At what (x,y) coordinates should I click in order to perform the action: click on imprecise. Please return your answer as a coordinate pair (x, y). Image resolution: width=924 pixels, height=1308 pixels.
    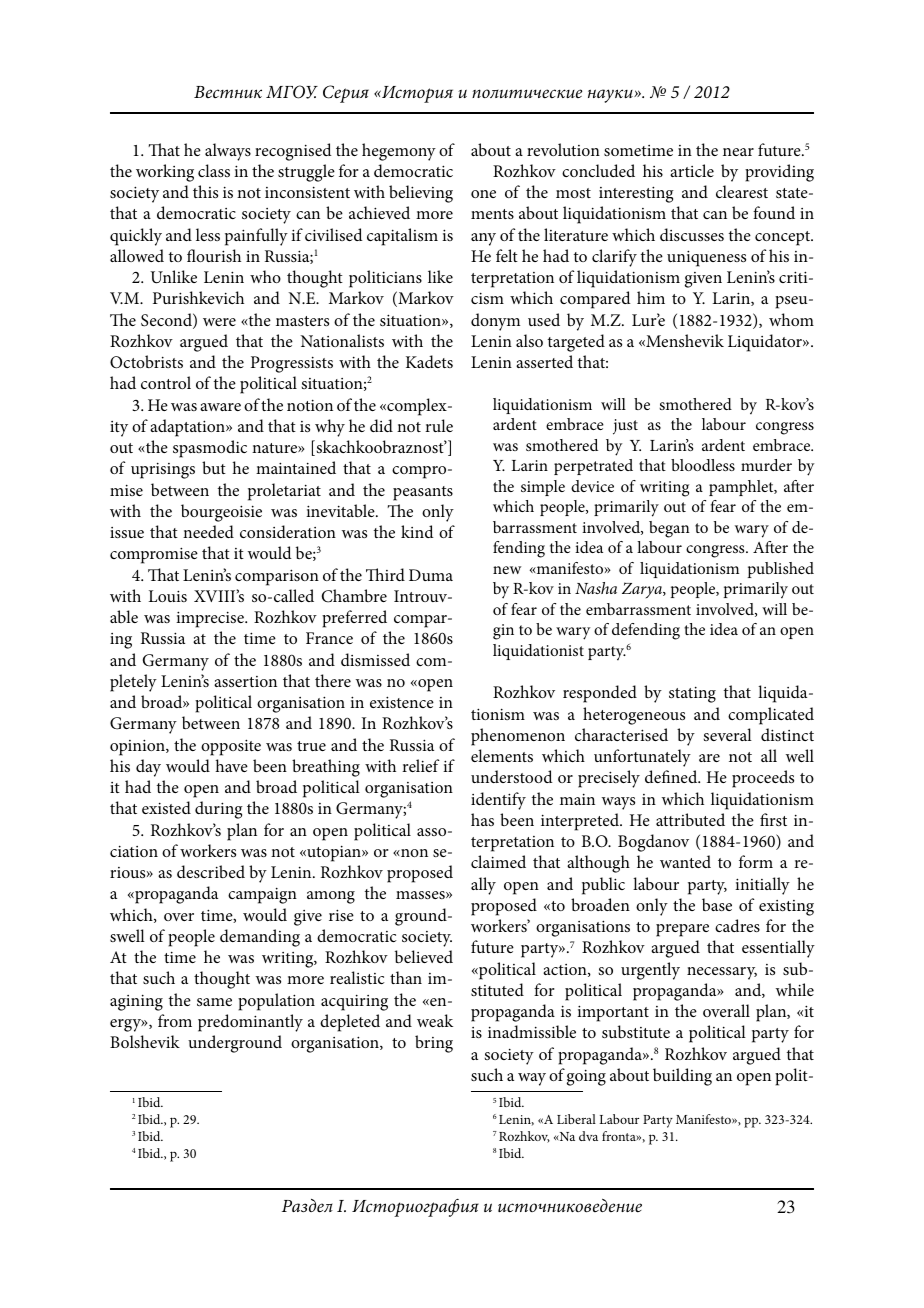
    Looking at the image, I should click on (211, 619).
